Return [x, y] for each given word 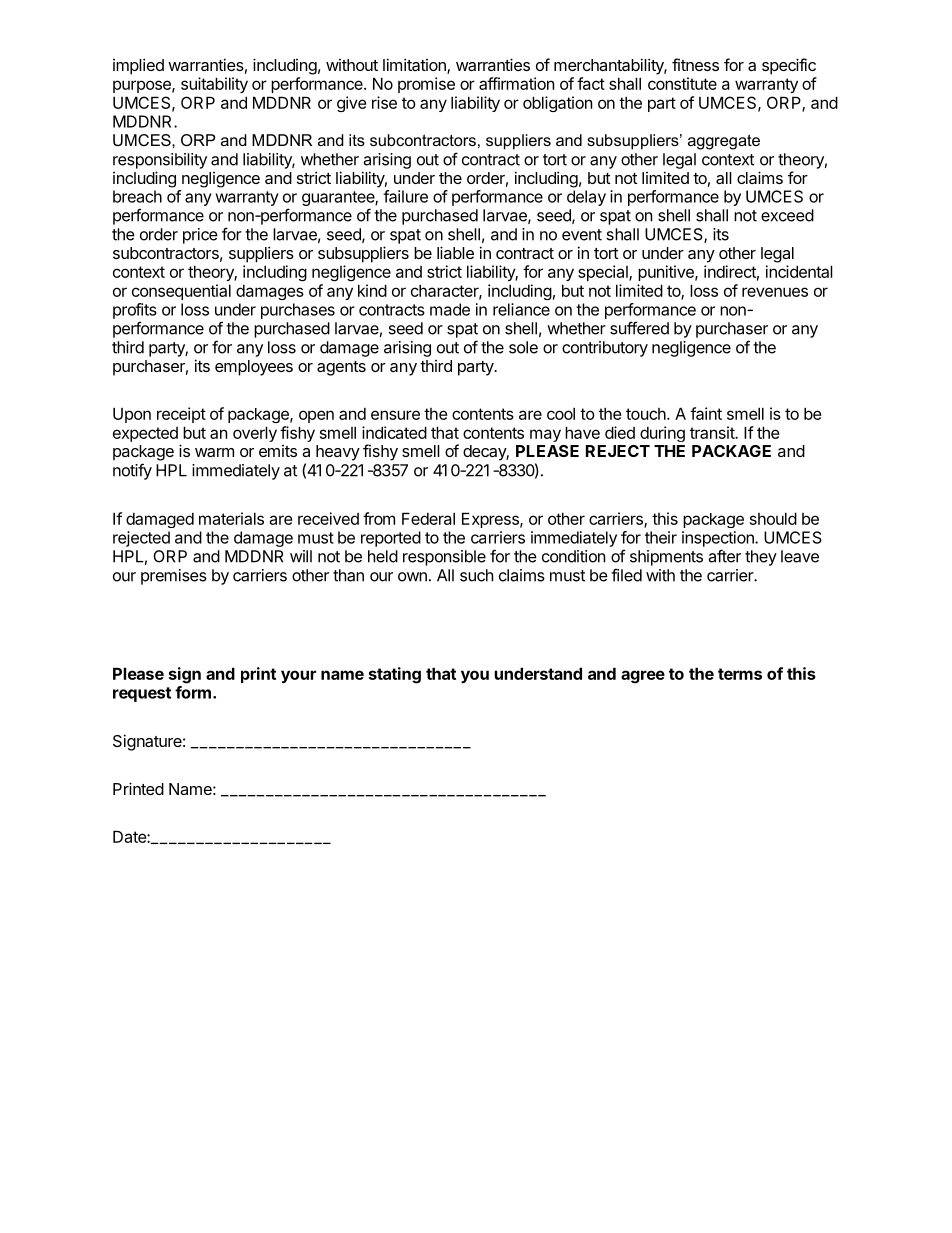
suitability [214, 85]
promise [426, 85]
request [142, 694]
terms [740, 674]
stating [395, 675]
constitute [682, 83]
